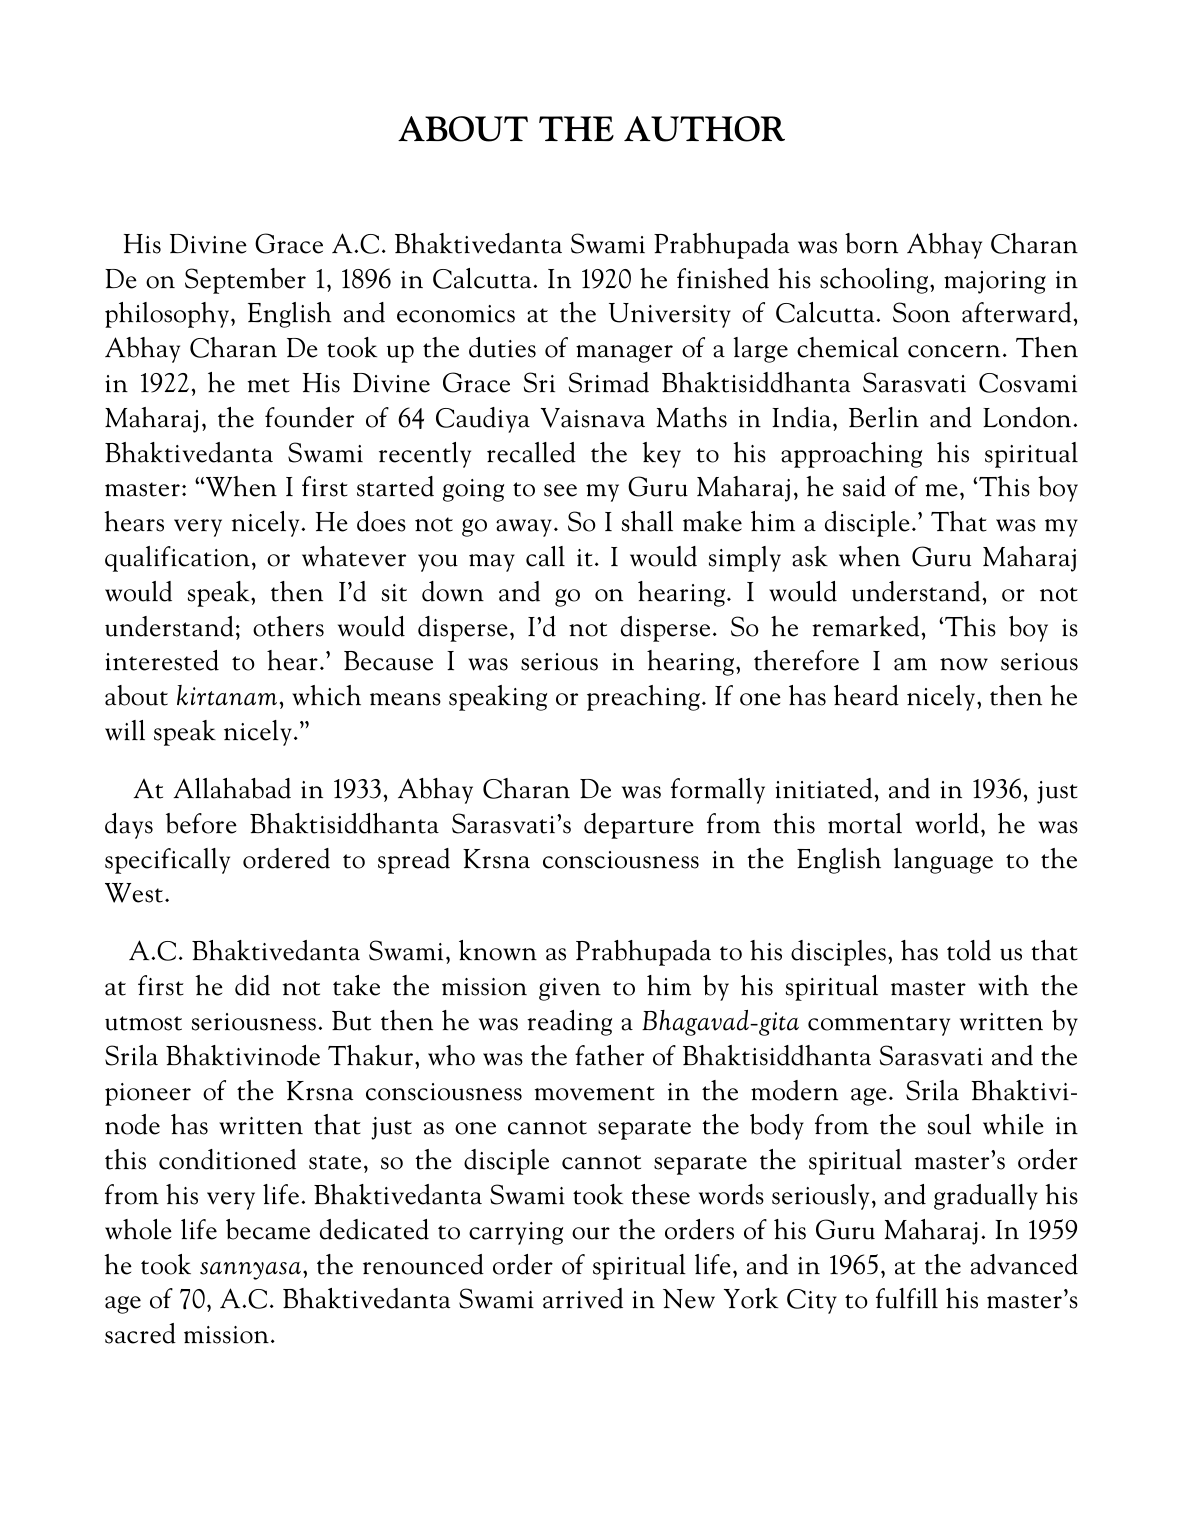 Image resolution: width=1183 pixels, height=1531 pixels. What do you see at coordinates (245, 281) in the image?
I see `September` at bounding box center [245, 281].
